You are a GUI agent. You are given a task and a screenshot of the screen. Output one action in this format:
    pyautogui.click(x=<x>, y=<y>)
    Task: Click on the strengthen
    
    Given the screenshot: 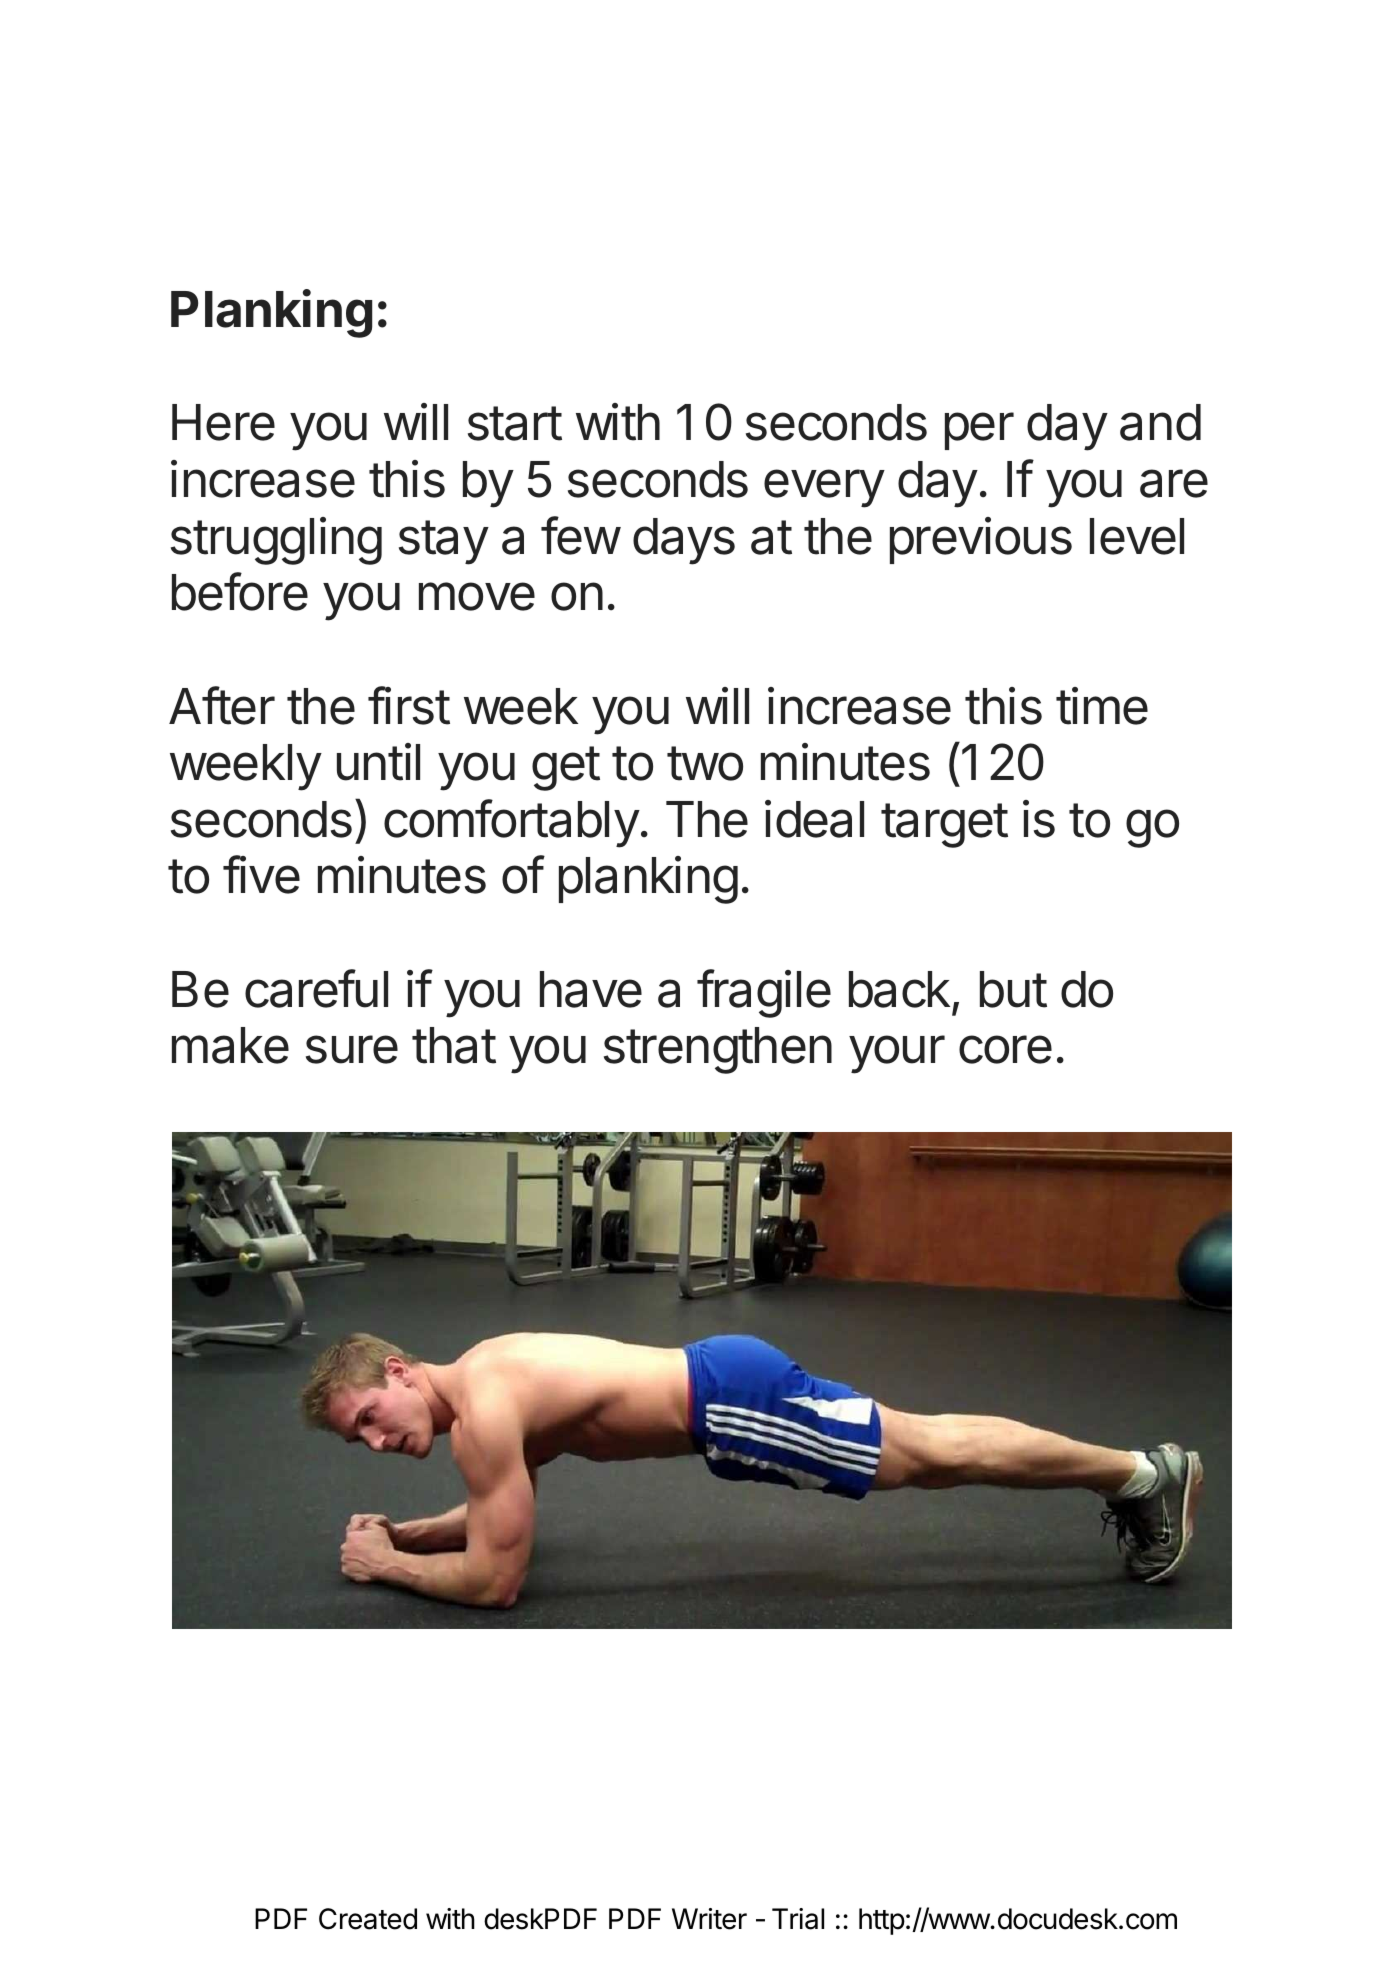 What is the action you would take?
    pyautogui.click(x=718, y=1050)
